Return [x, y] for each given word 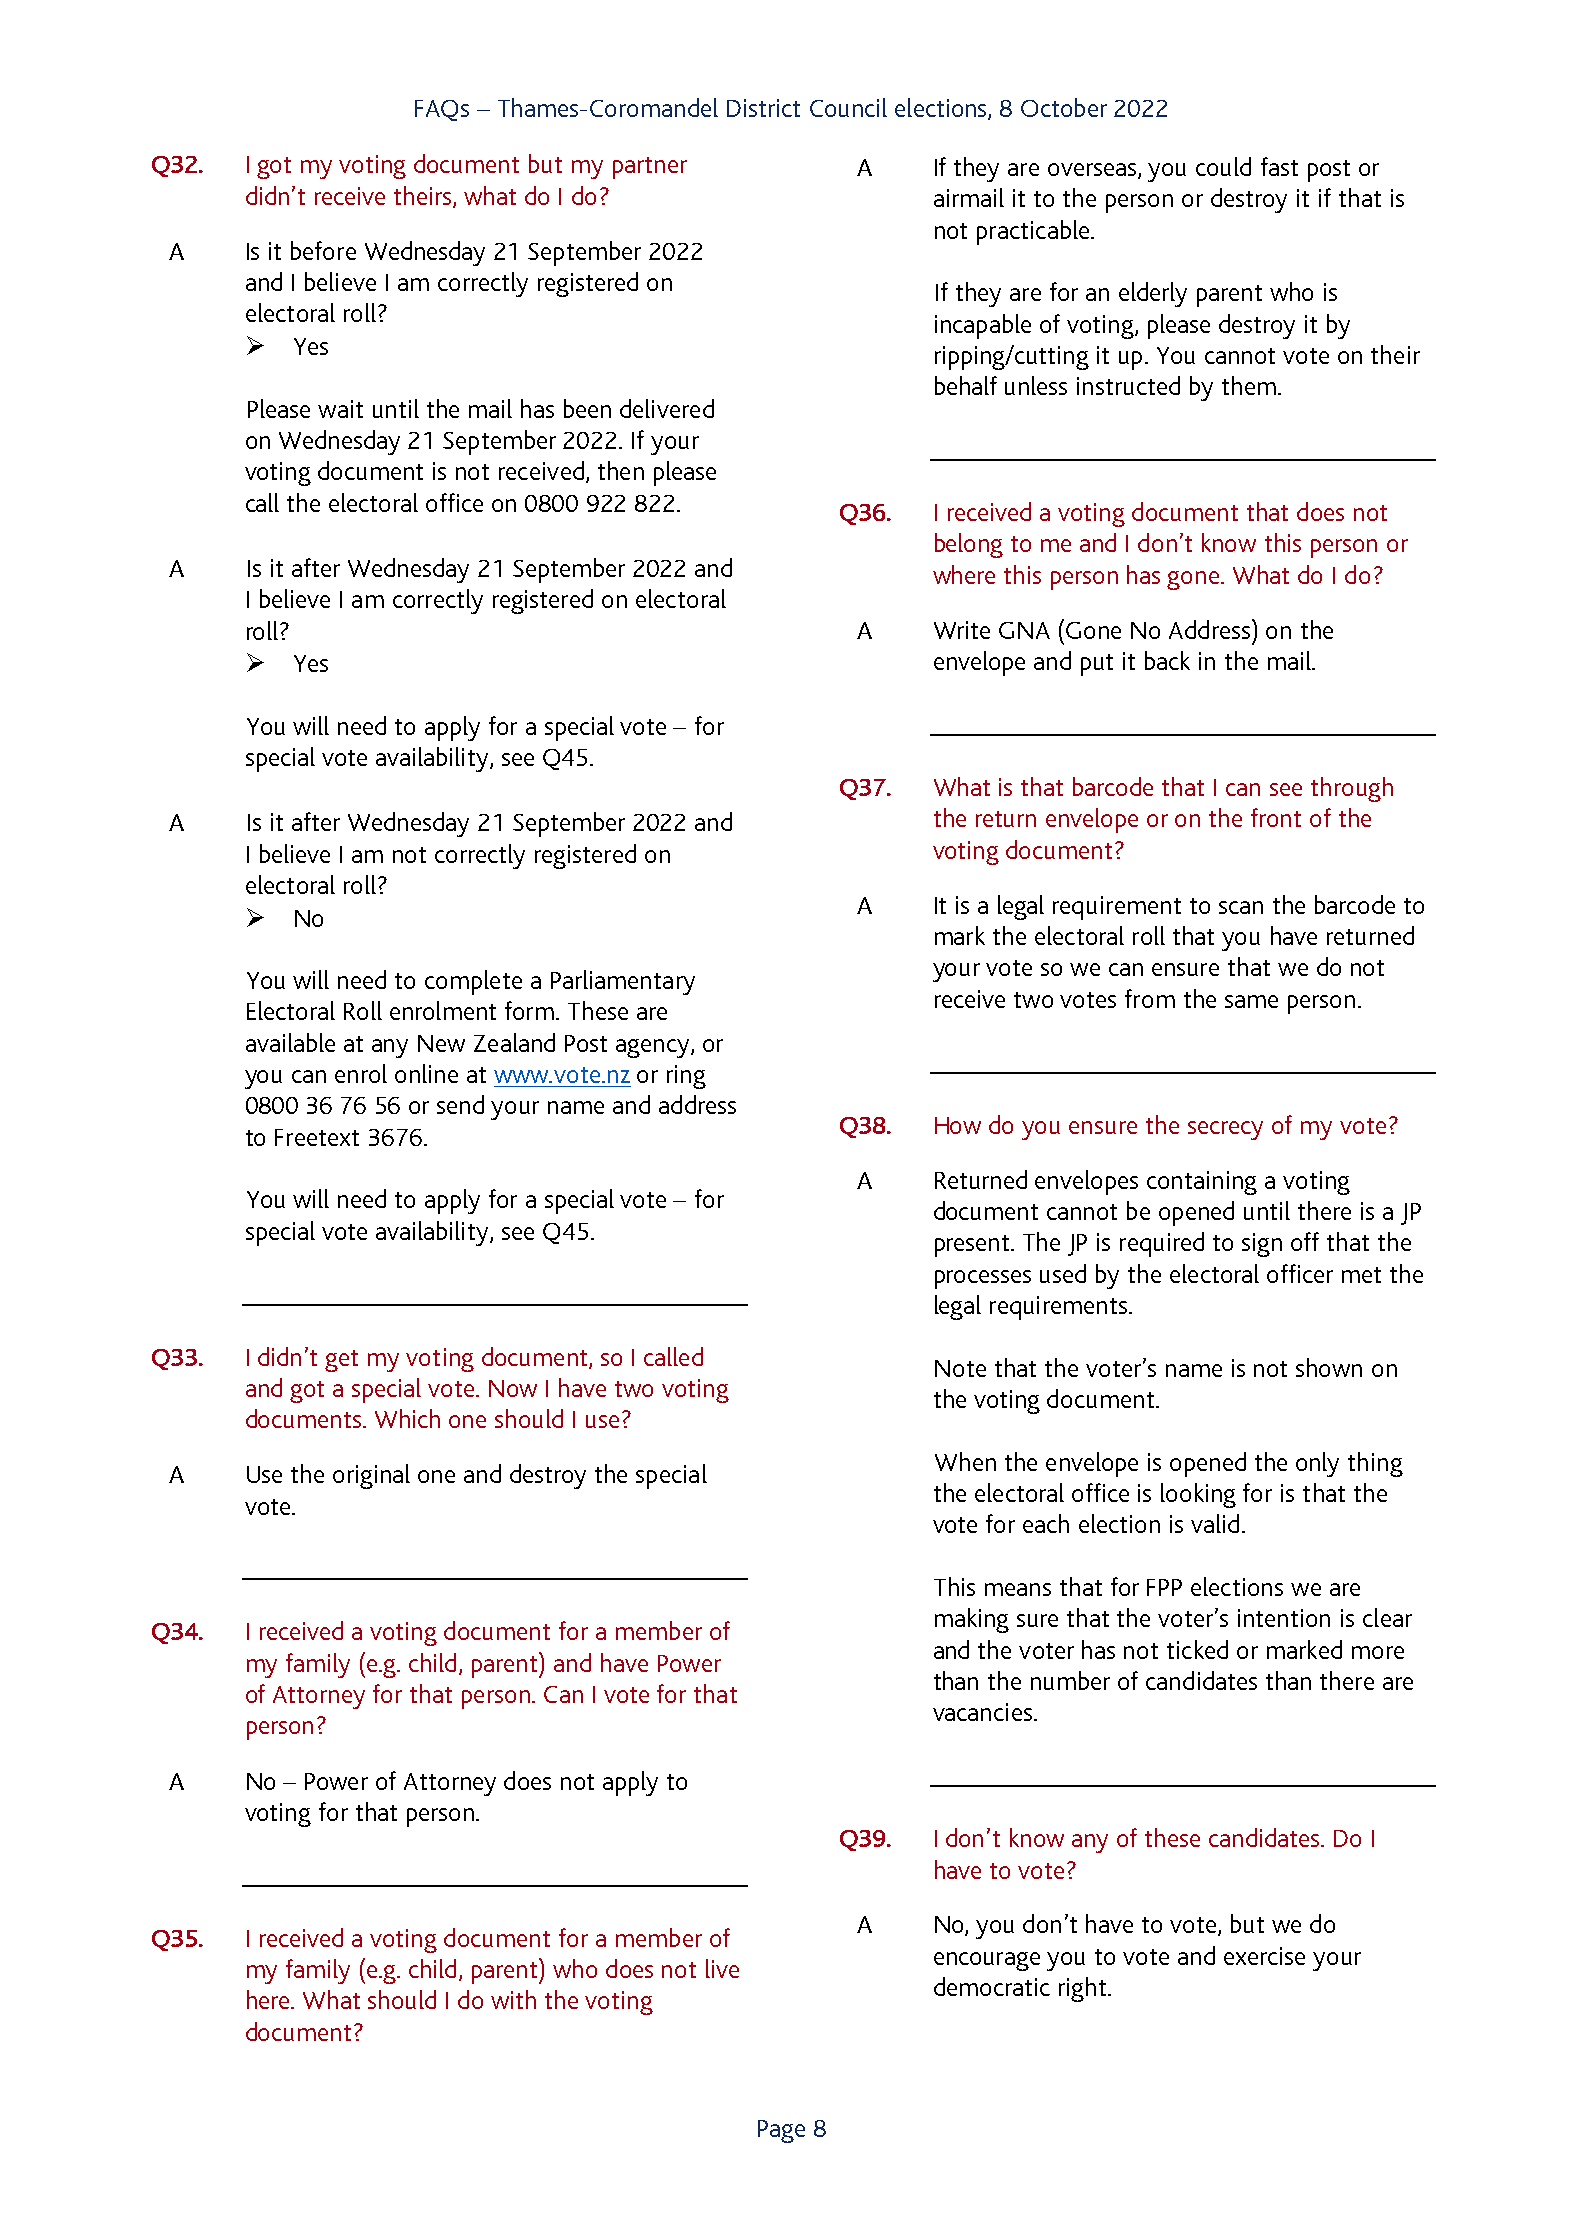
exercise [1264, 1956]
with [513, 1999]
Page [781, 2131]
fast [1279, 166]
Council [848, 107]
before [323, 250]
